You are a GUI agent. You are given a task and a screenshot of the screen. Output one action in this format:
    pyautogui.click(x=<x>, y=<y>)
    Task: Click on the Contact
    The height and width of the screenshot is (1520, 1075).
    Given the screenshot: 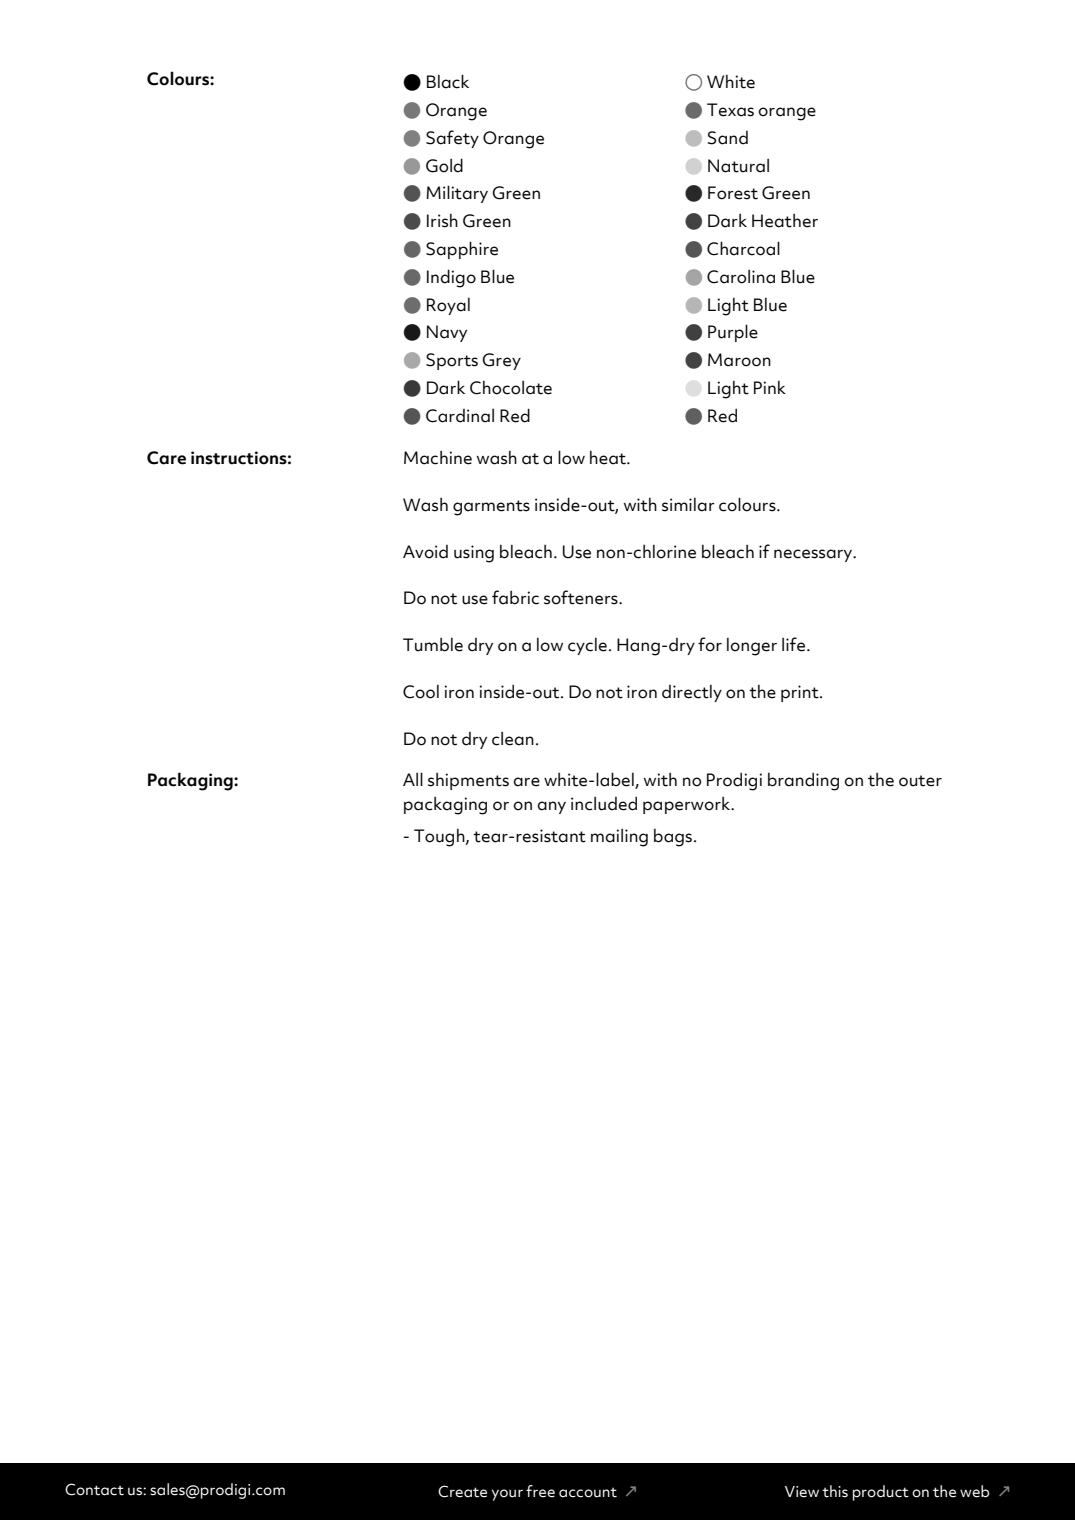 What is the action you would take?
    pyautogui.click(x=94, y=1489)
